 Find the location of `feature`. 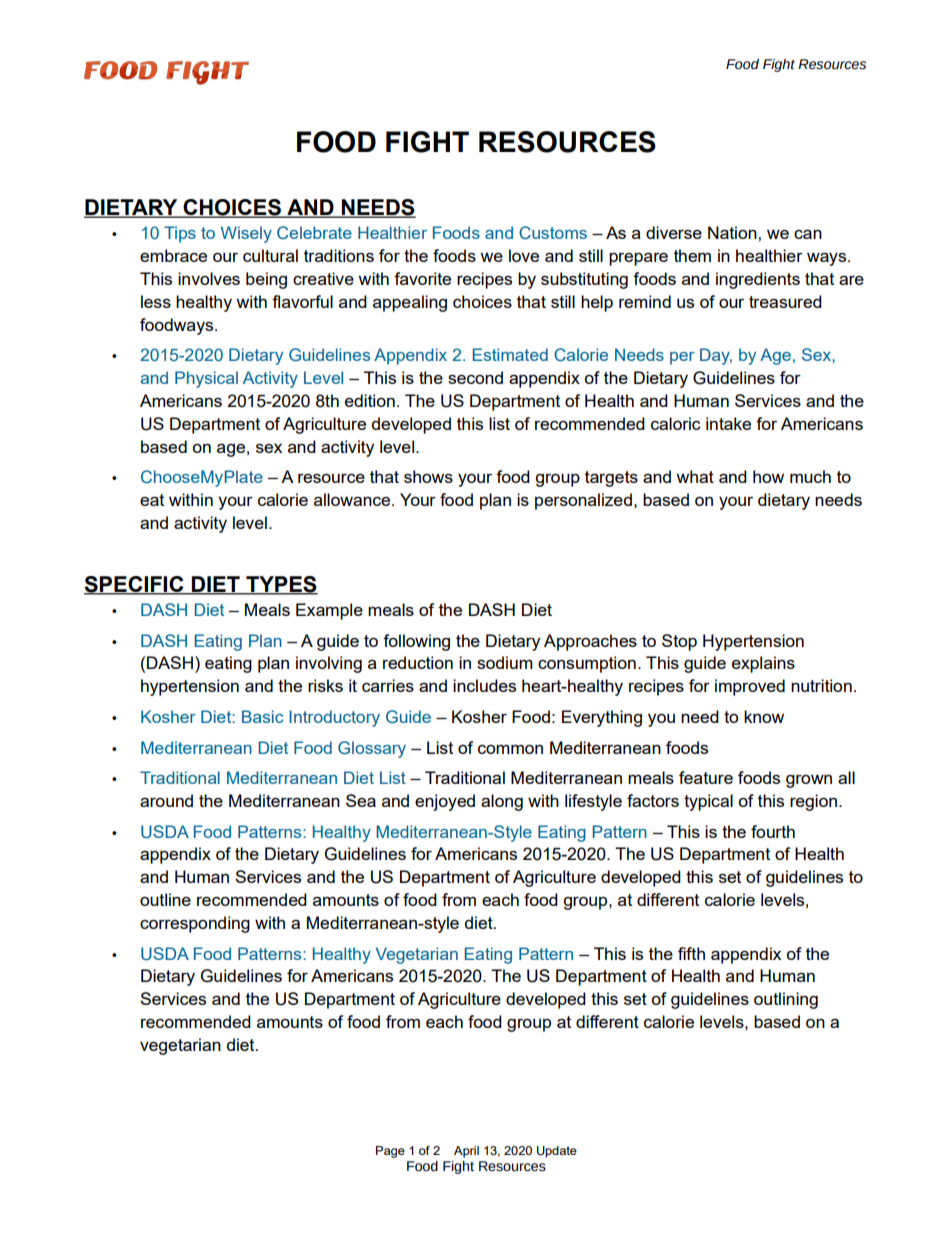

feature is located at coordinates (706, 777).
